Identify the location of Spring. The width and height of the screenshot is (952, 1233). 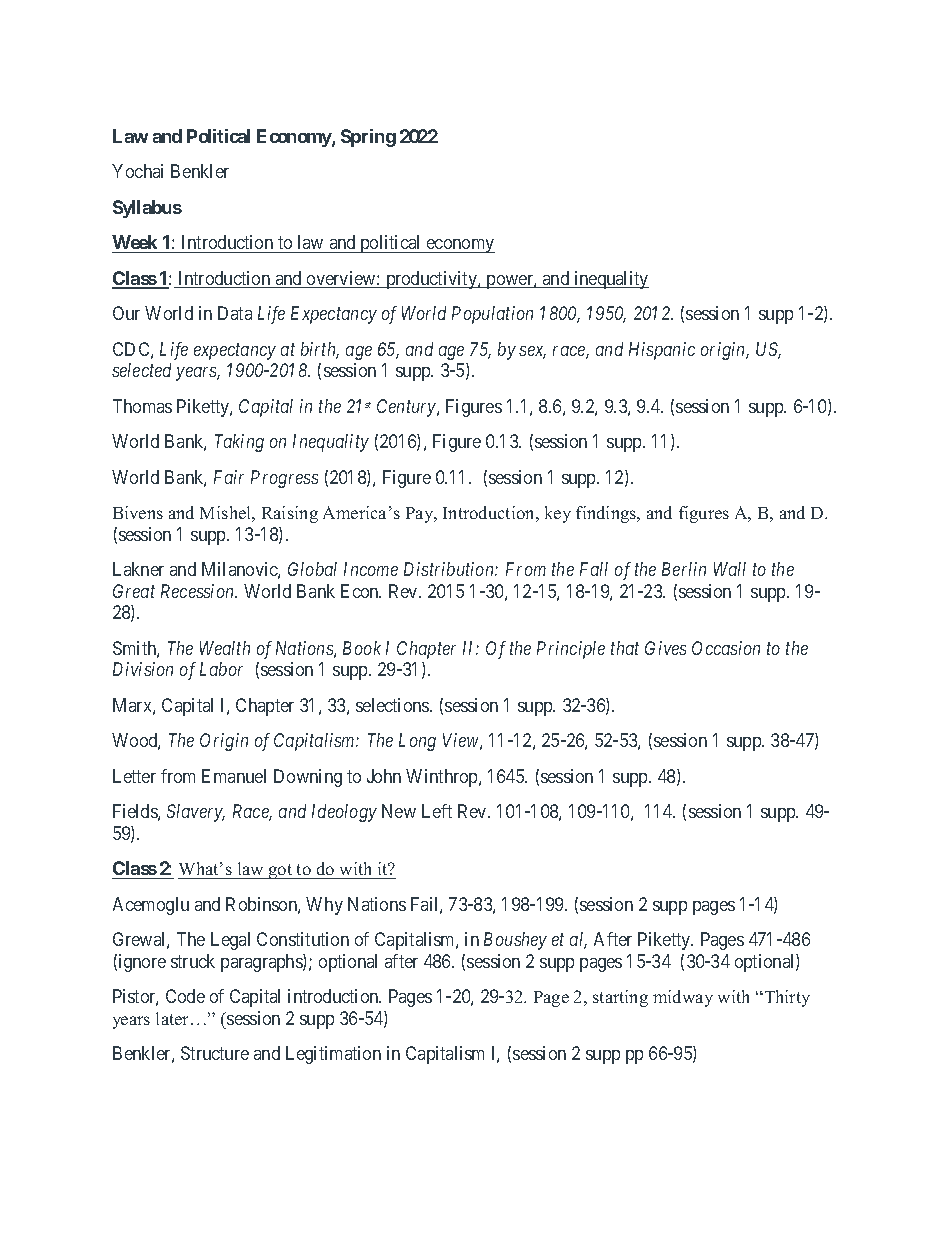
(368, 138).
